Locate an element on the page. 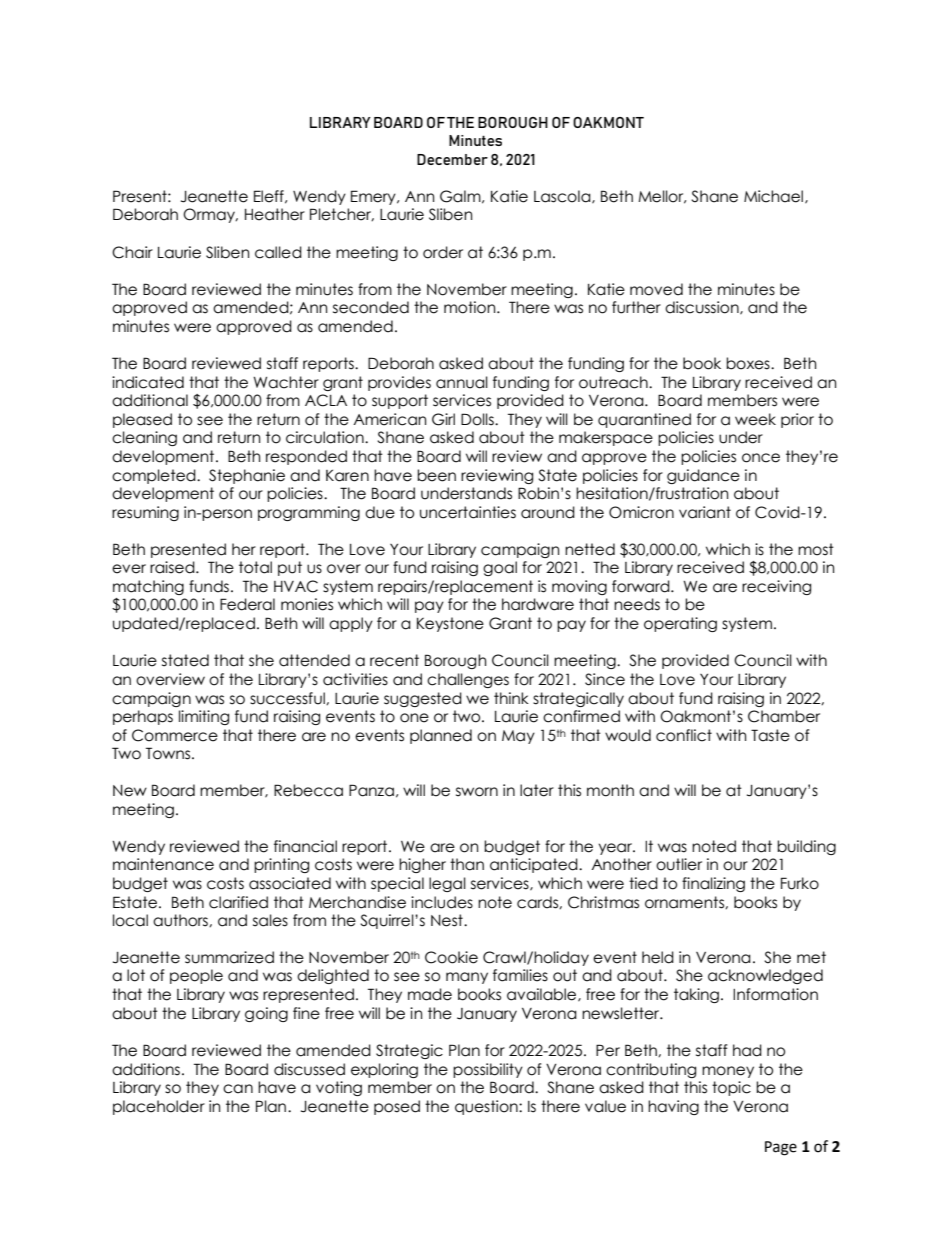  placeholder is located at coordinates (159, 1107).
